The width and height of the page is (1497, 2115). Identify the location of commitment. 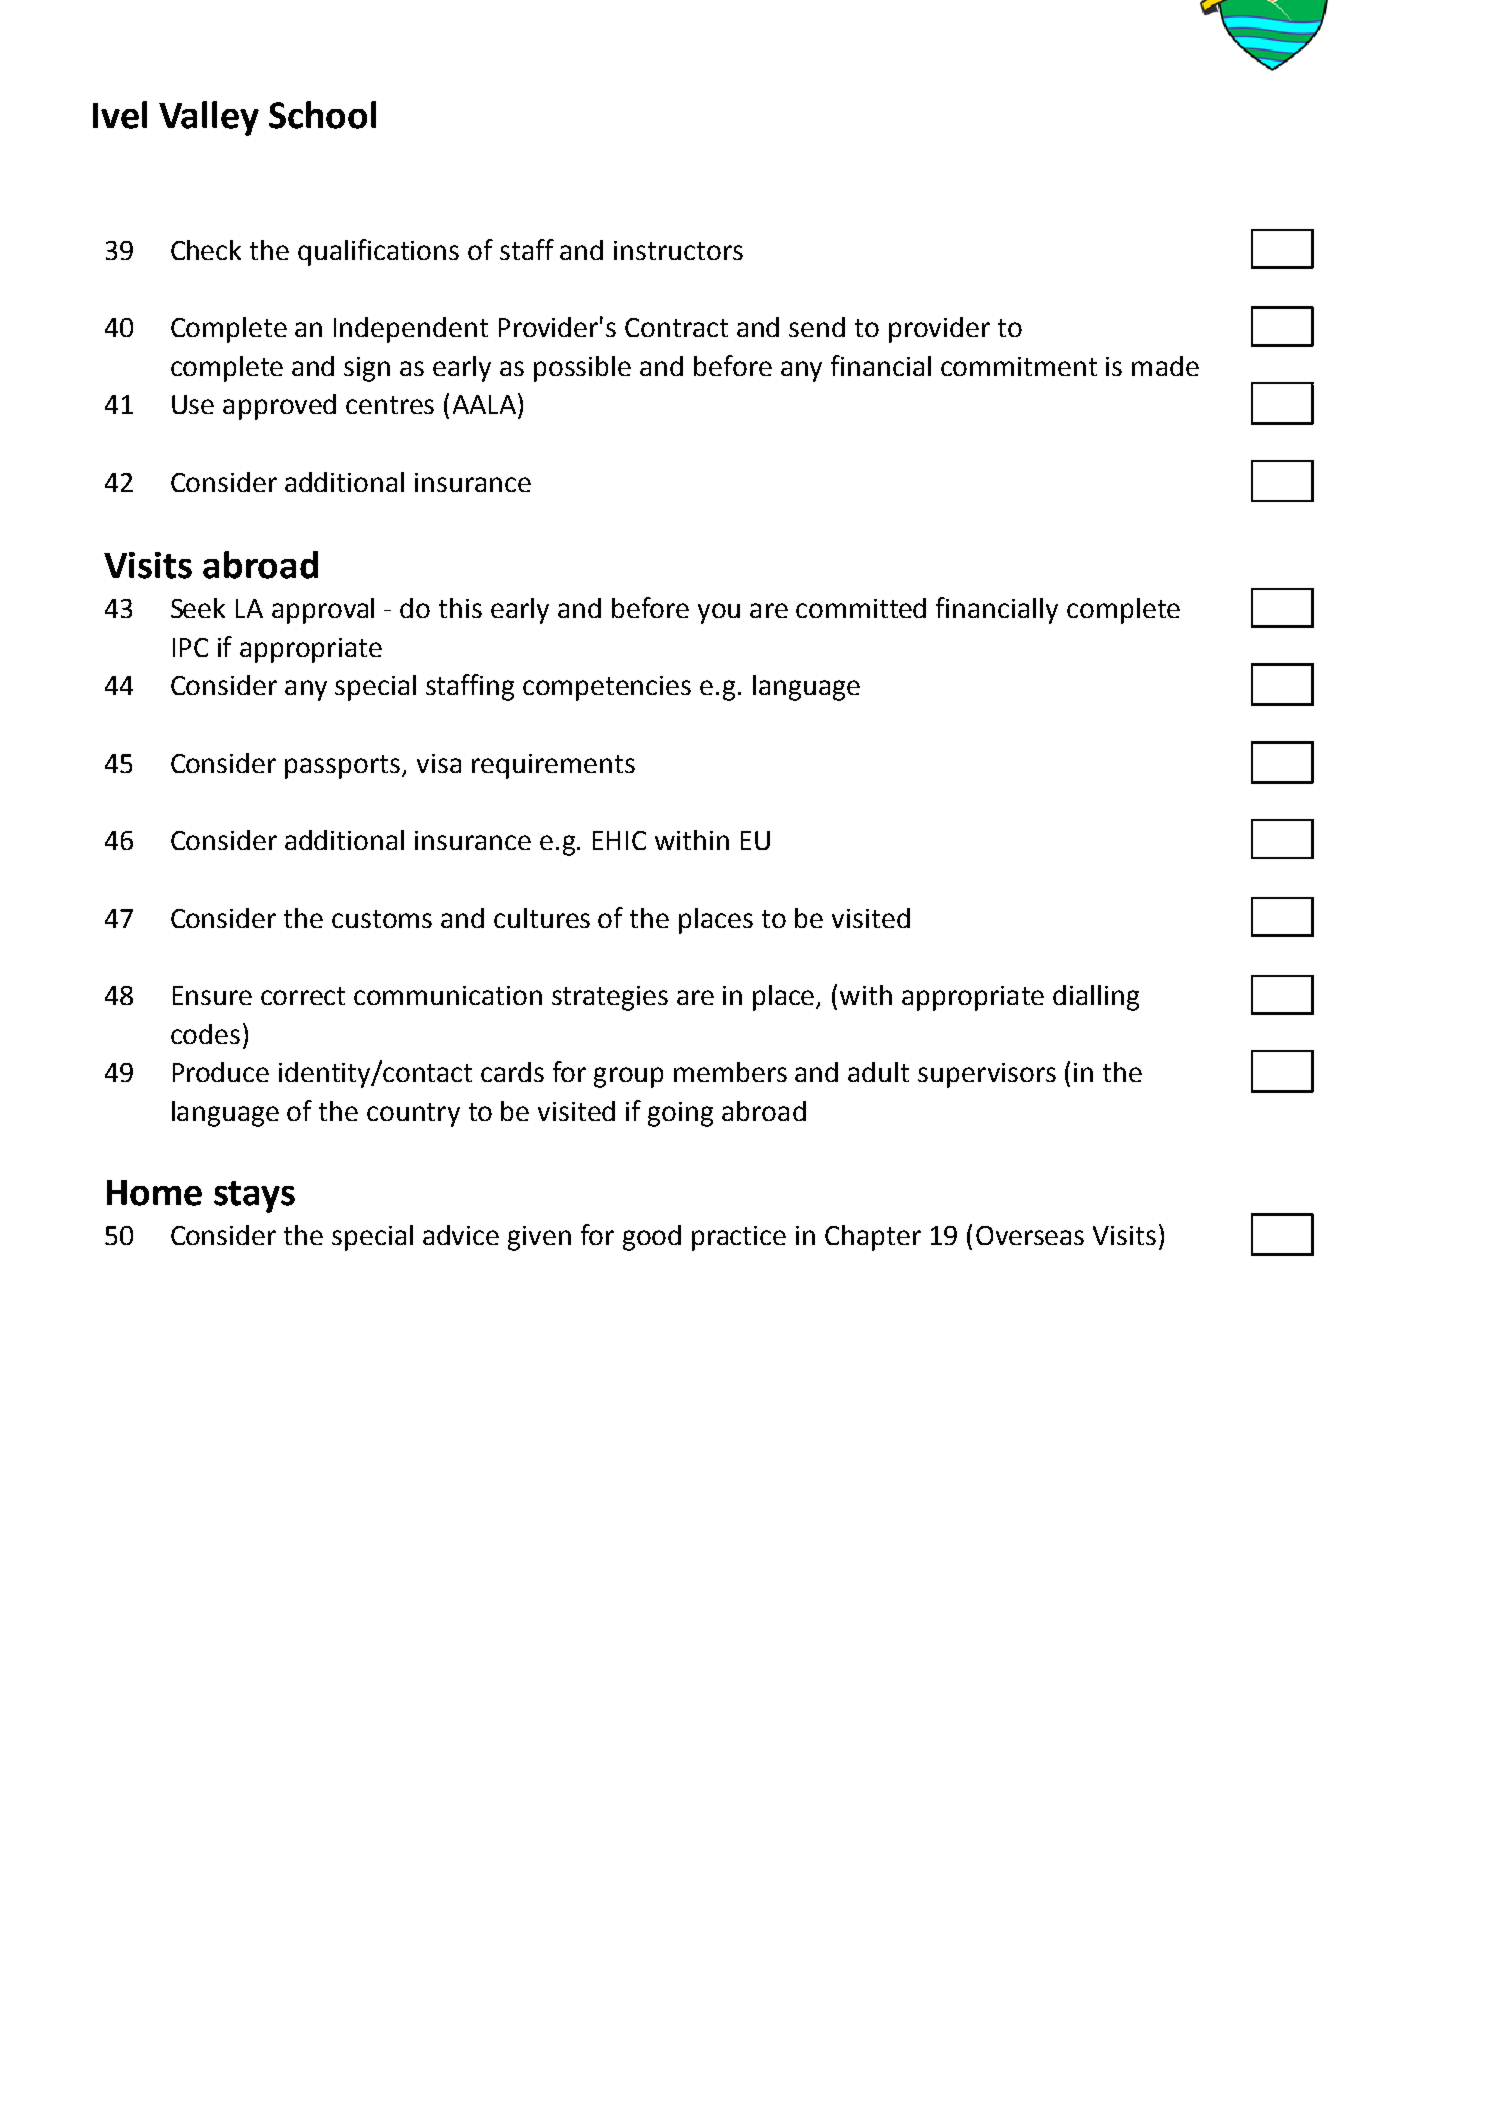
(1019, 366).
